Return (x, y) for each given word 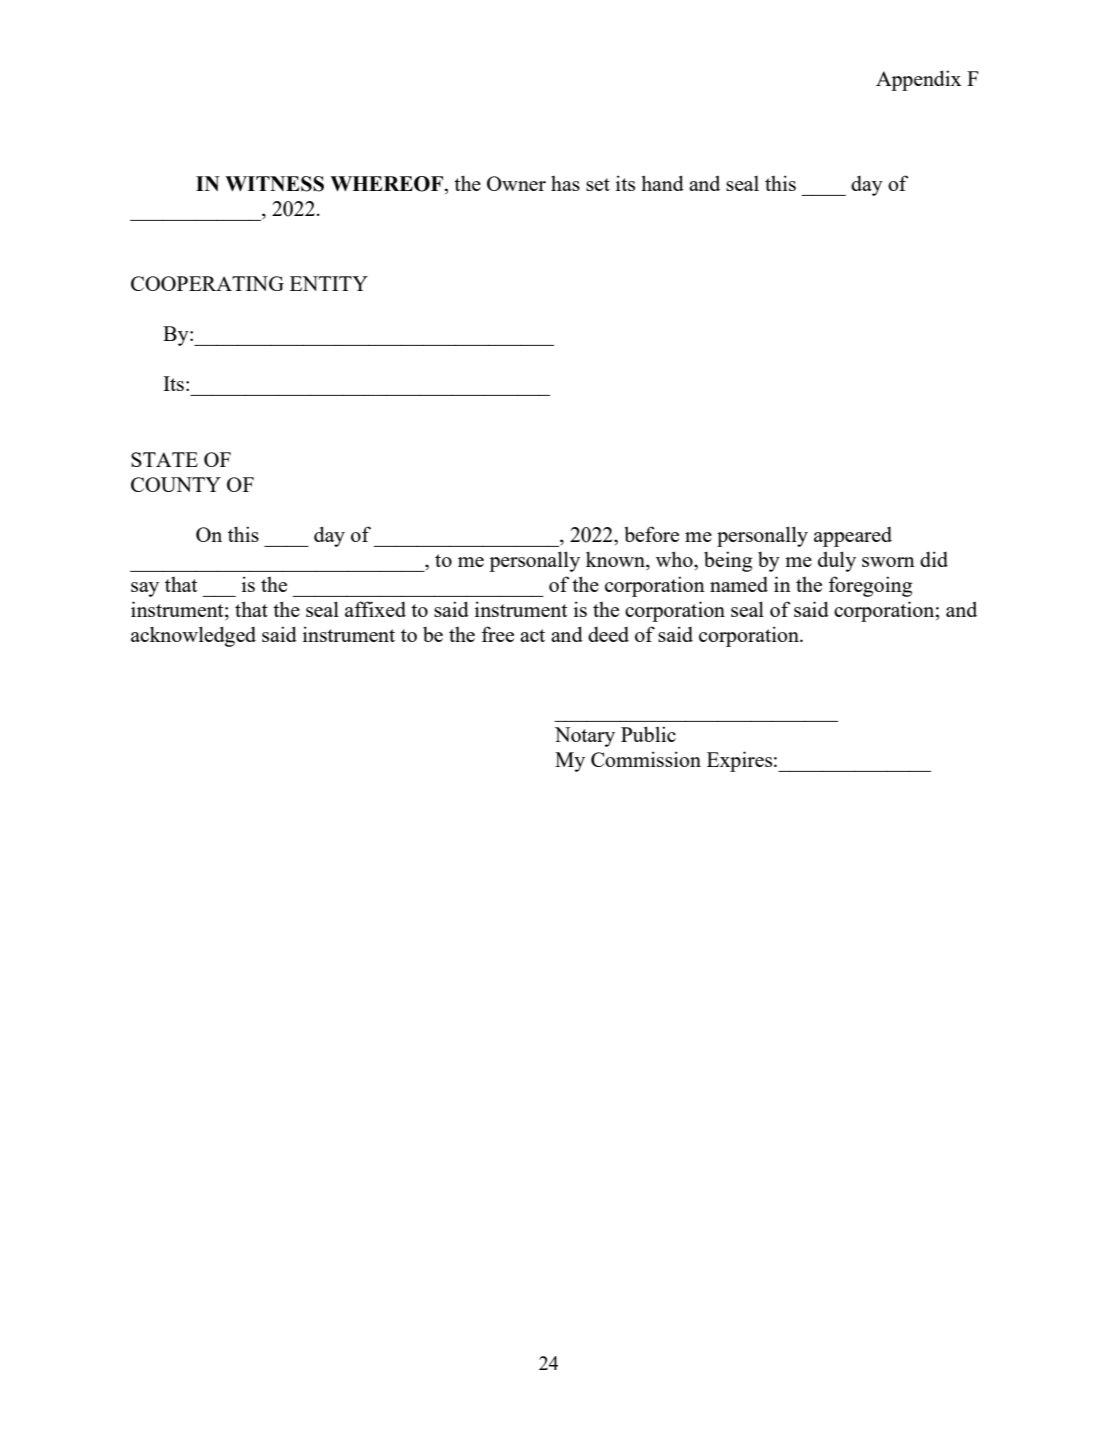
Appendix (918, 80)
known (616, 559)
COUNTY (176, 484)
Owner (516, 183)
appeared (853, 537)
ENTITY (329, 283)
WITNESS (274, 184)
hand (662, 183)
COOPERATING (207, 283)
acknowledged (193, 636)
